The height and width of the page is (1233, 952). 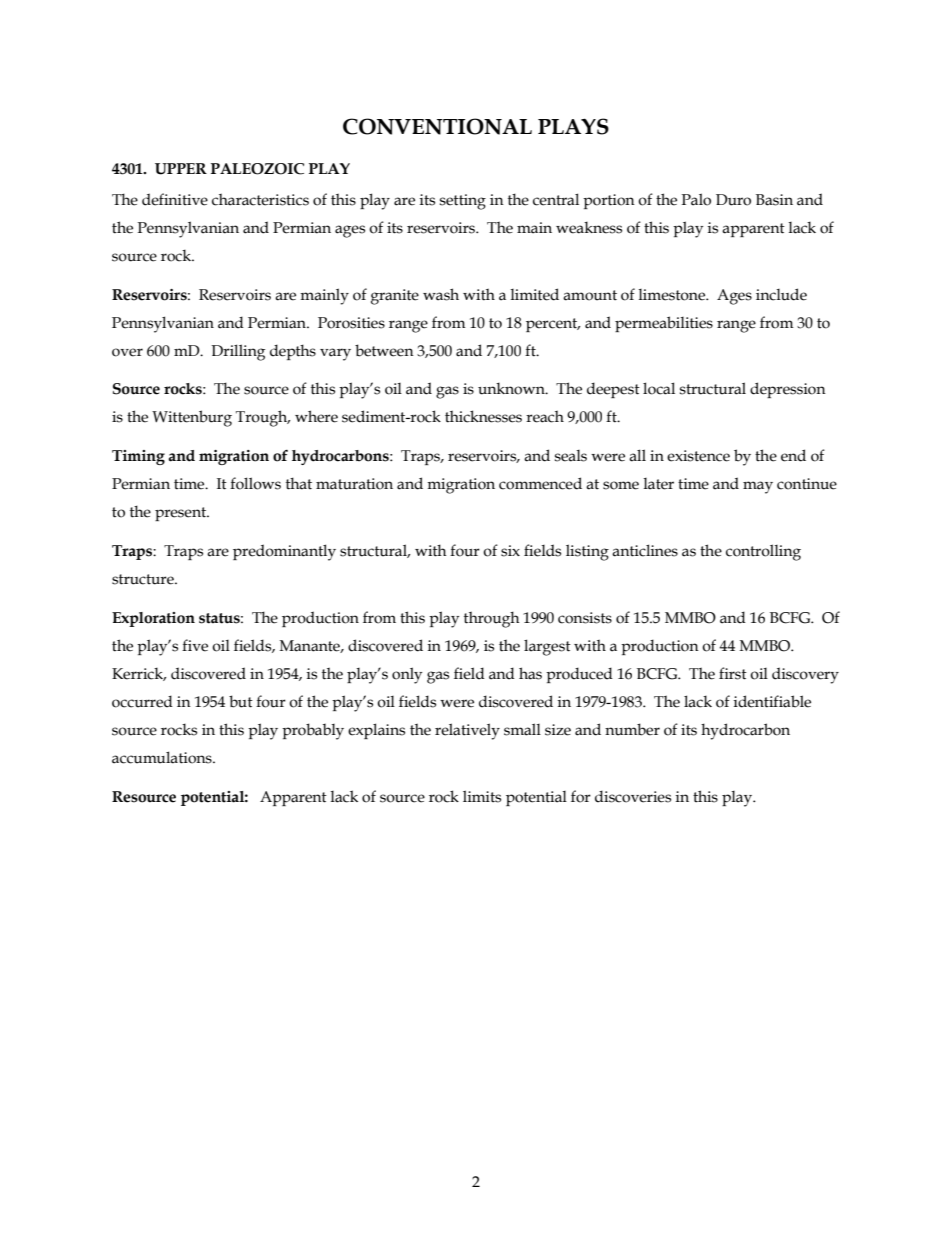 I want to click on UPPER, so click(x=181, y=169).
